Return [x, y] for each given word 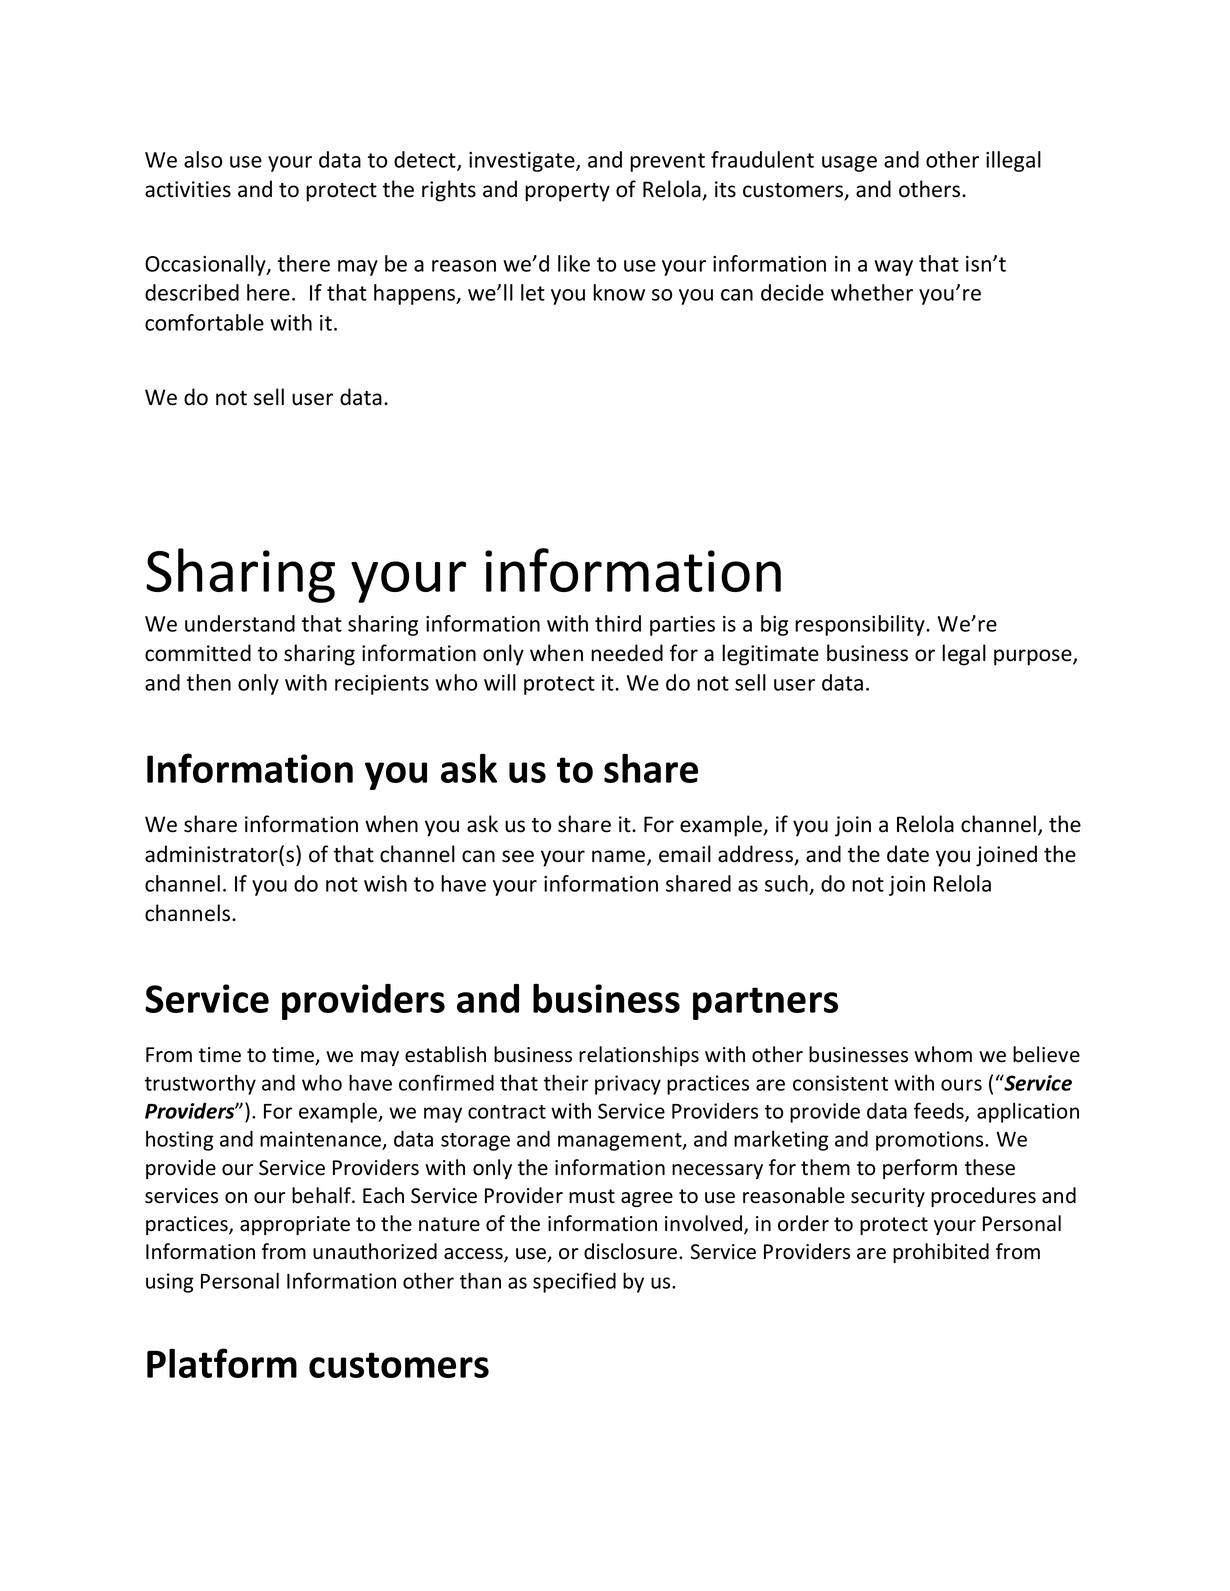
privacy [628, 1085]
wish [385, 883]
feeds [940, 1111]
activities [188, 189]
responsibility [861, 625]
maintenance [322, 1140]
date [908, 854]
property [567, 192]
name [618, 856]
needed [627, 653]
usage [849, 164]
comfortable [204, 322]
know [619, 292]
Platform [222, 1363]
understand [240, 623]
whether [872, 292]
